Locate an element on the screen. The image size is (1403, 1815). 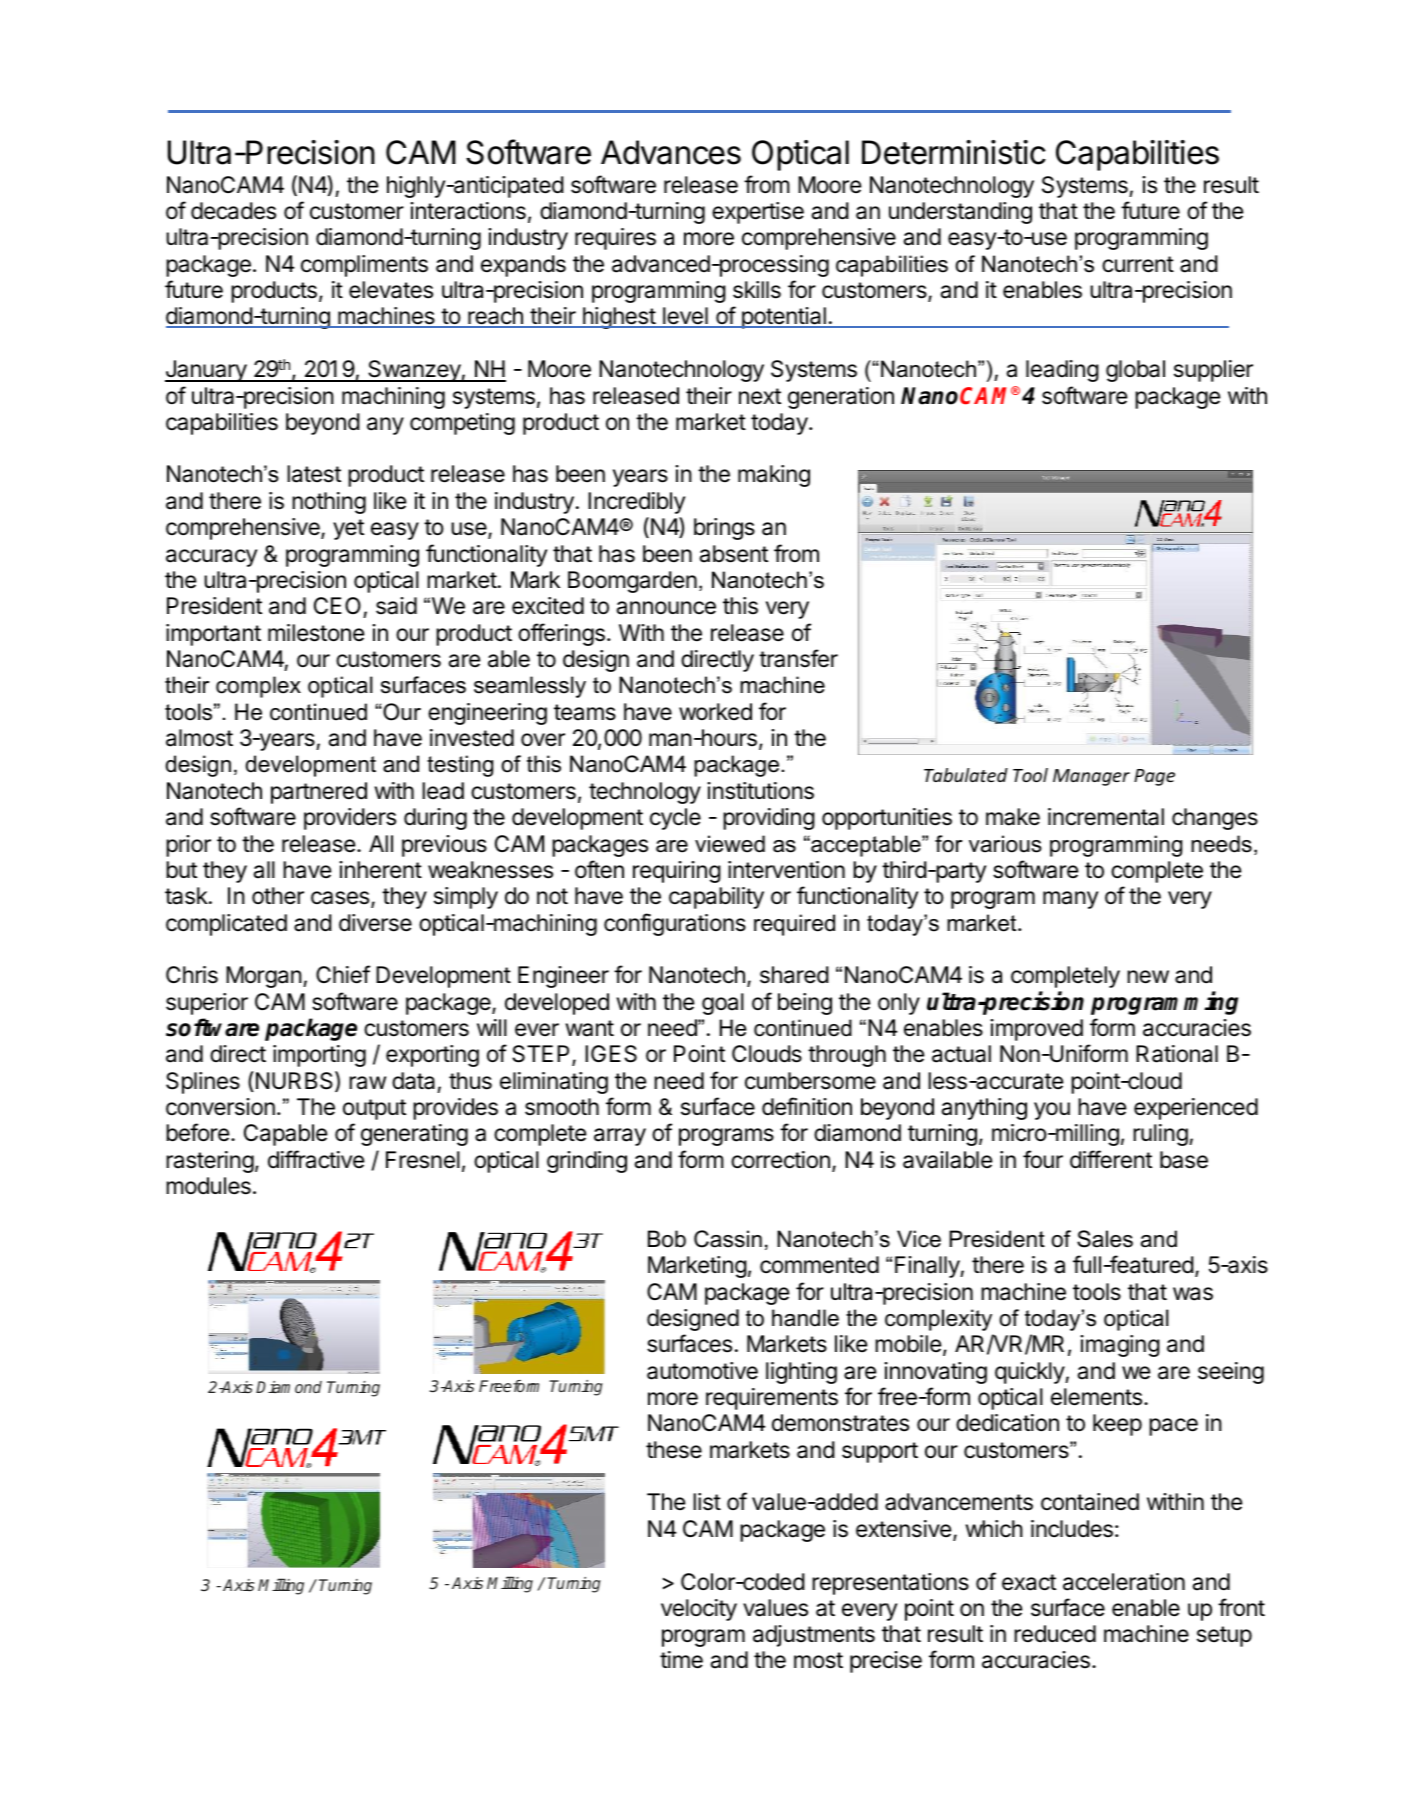
many is located at coordinates (1070, 900).
